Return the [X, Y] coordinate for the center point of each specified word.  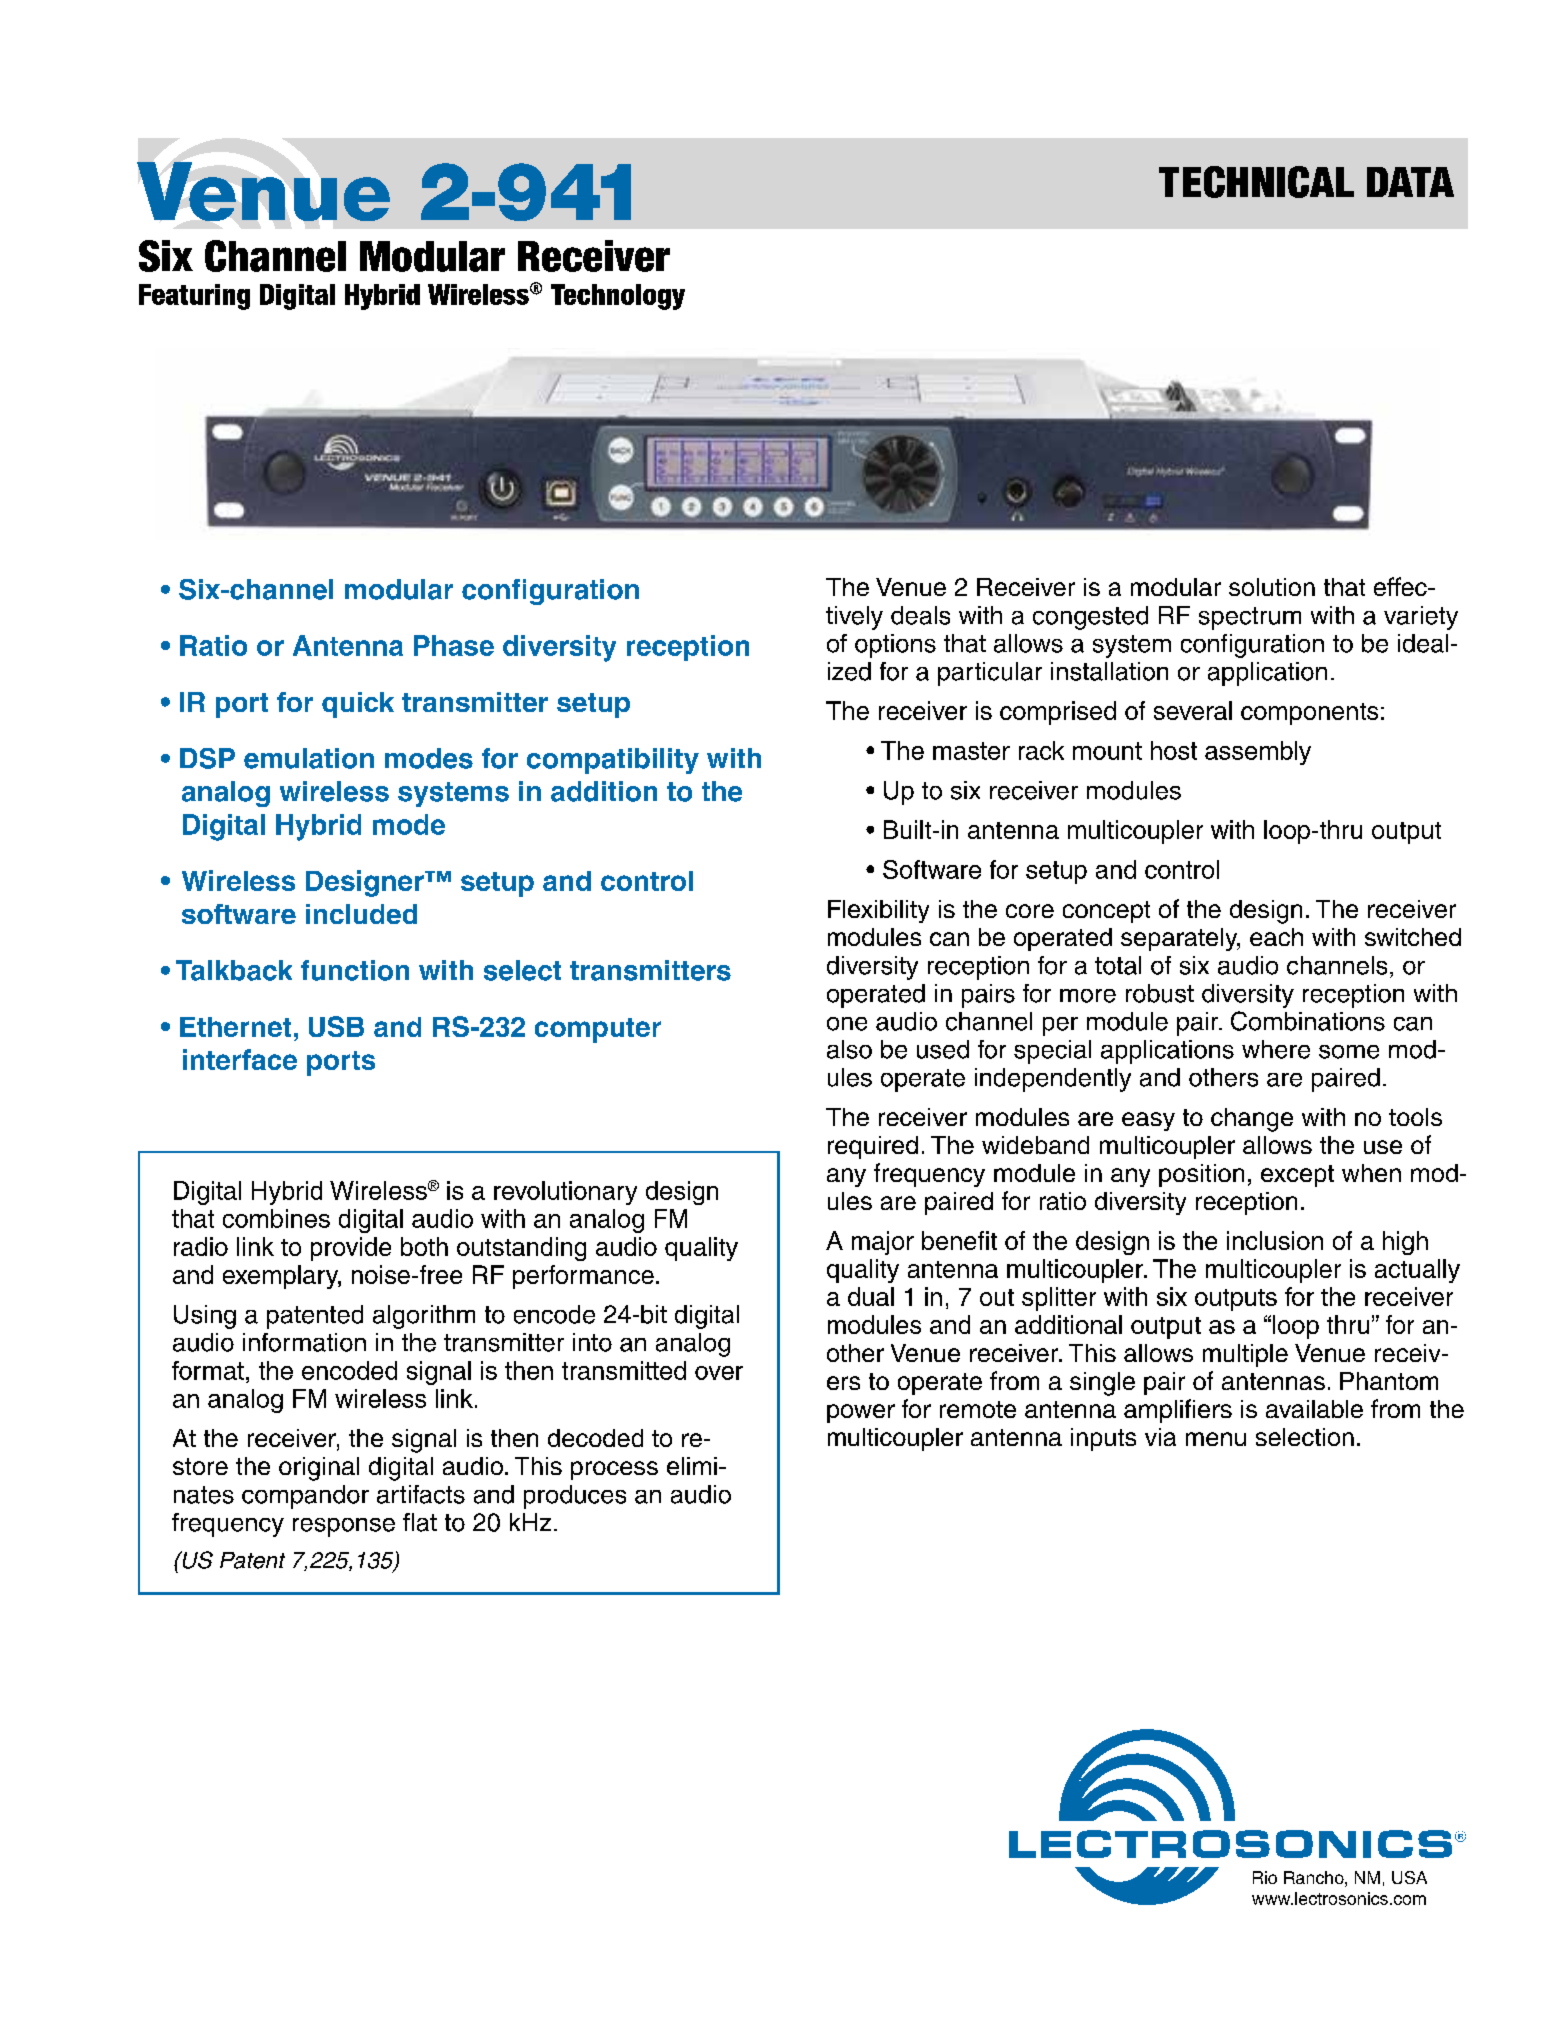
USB [336, 1026]
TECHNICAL [1256, 182]
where [1276, 1049]
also [849, 1049]
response [344, 1527]
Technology [618, 297]
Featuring [194, 297]
